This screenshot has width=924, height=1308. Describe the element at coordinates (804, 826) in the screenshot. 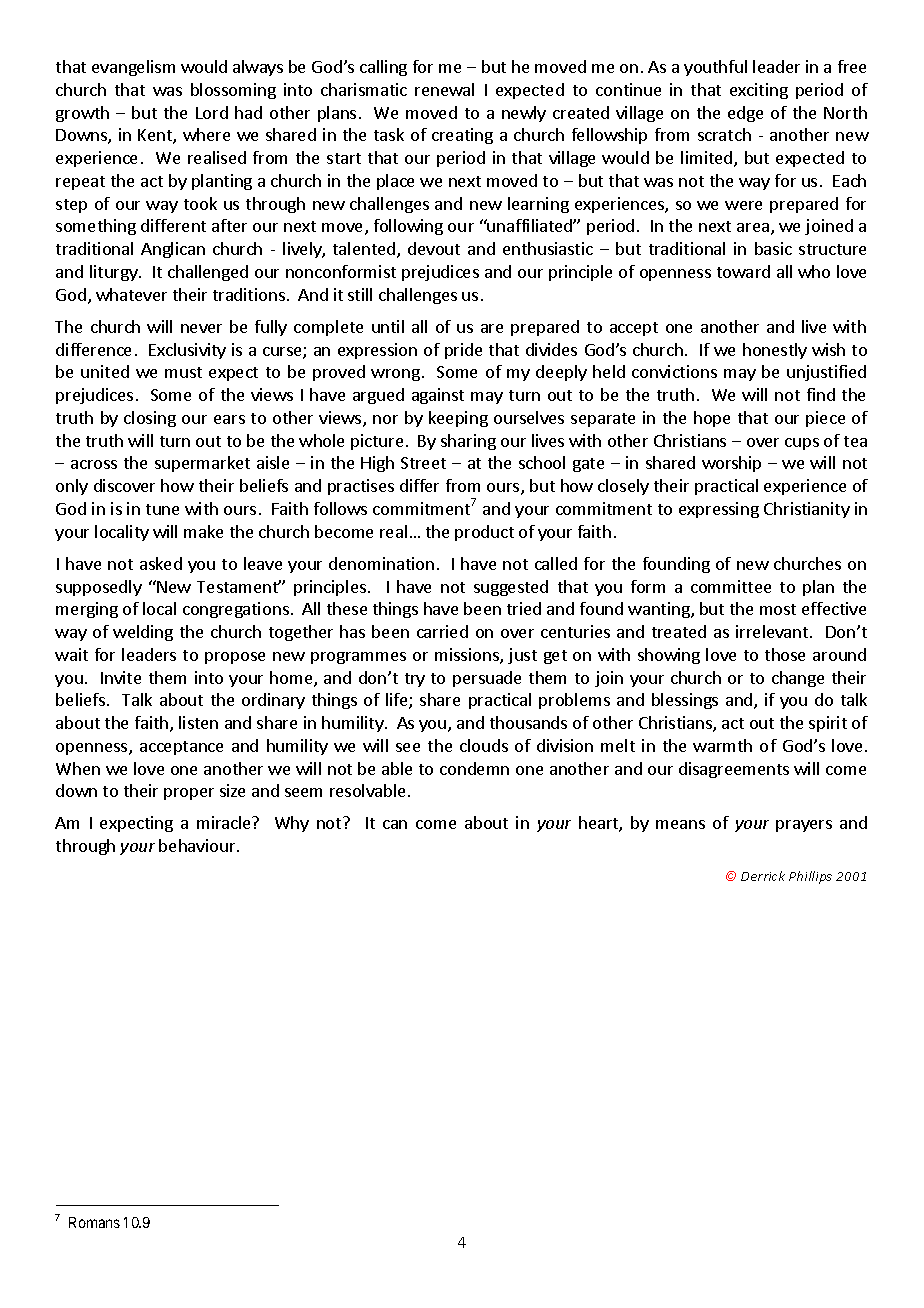

I see `prayers` at that location.
